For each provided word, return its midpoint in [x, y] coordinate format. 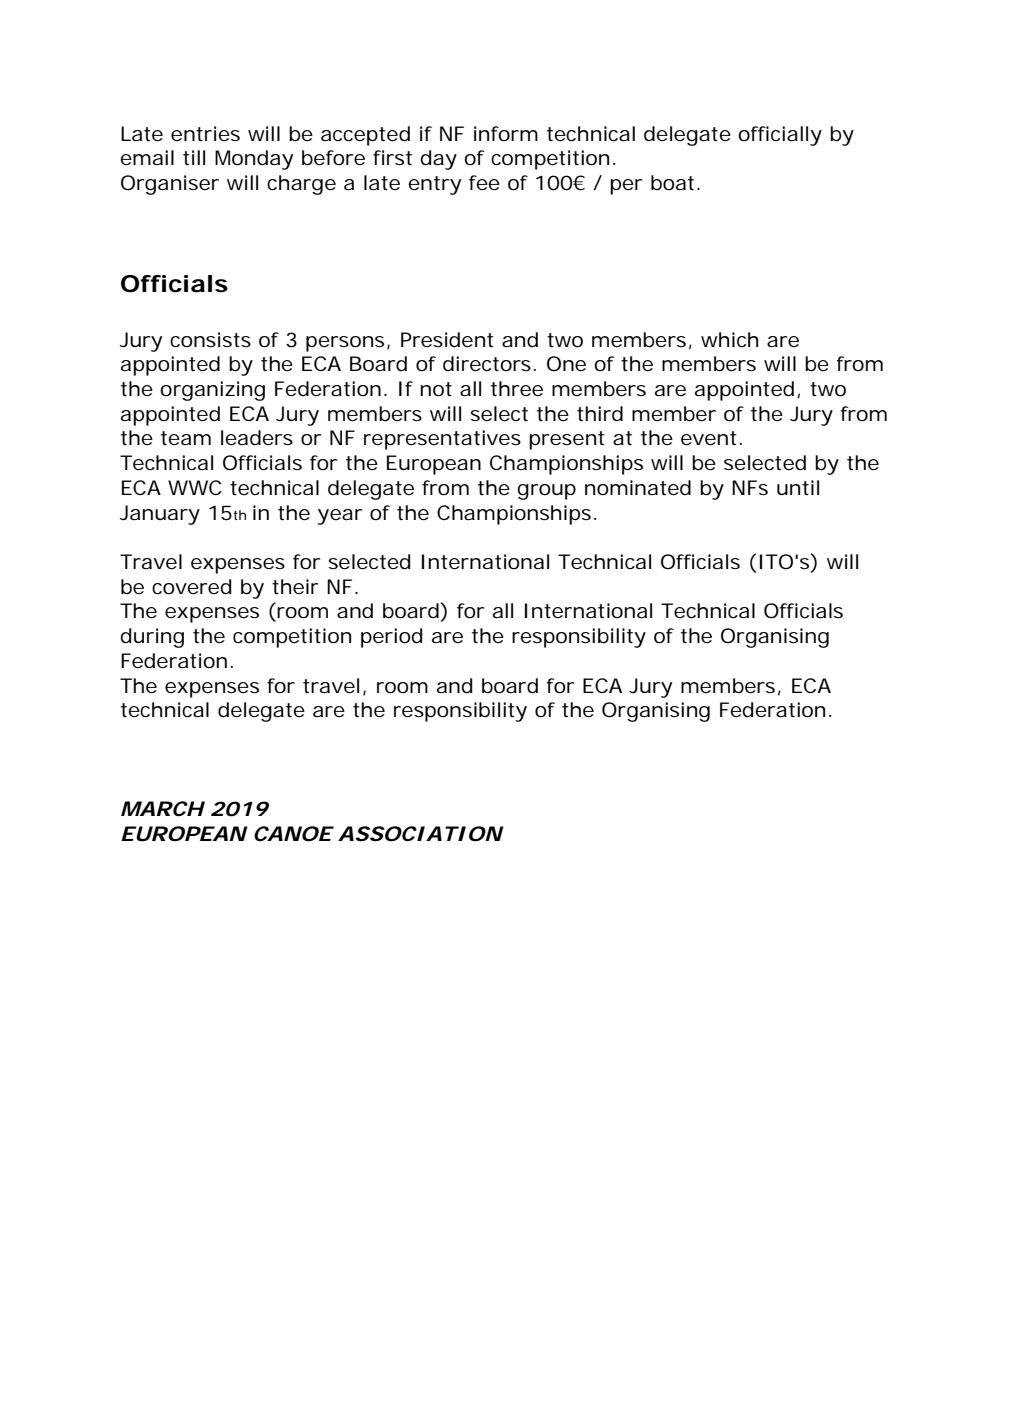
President [447, 340]
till [194, 158]
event [708, 438]
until [798, 488]
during [152, 638]
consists [210, 340]
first [392, 158]
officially [780, 136]
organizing [212, 391]
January [160, 515]
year [339, 517]
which [729, 339]
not [436, 389]
